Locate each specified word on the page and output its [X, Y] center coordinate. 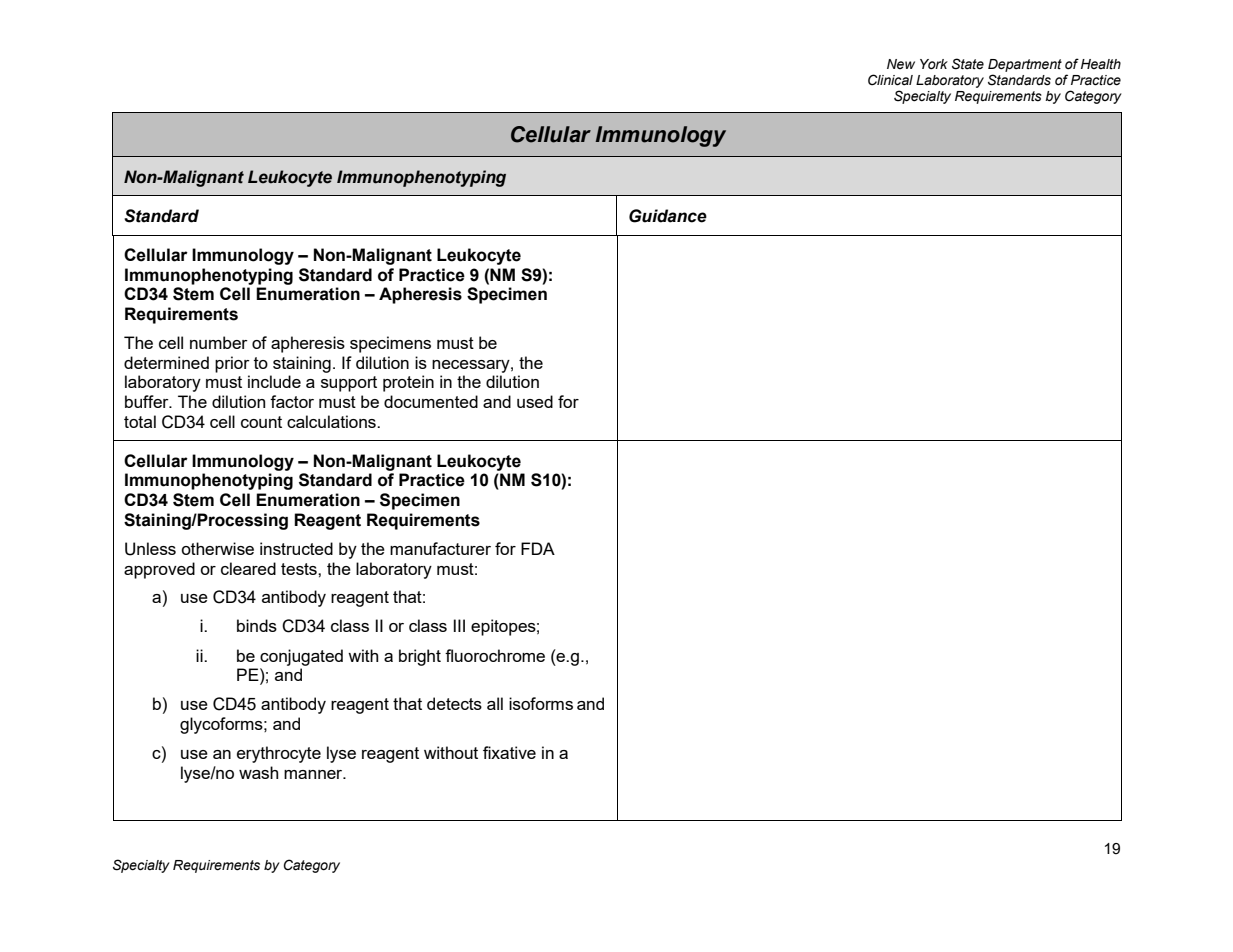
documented [431, 401]
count [261, 422]
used [535, 401]
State [968, 64]
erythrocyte [279, 754]
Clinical [890, 80]
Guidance [668, 216]
